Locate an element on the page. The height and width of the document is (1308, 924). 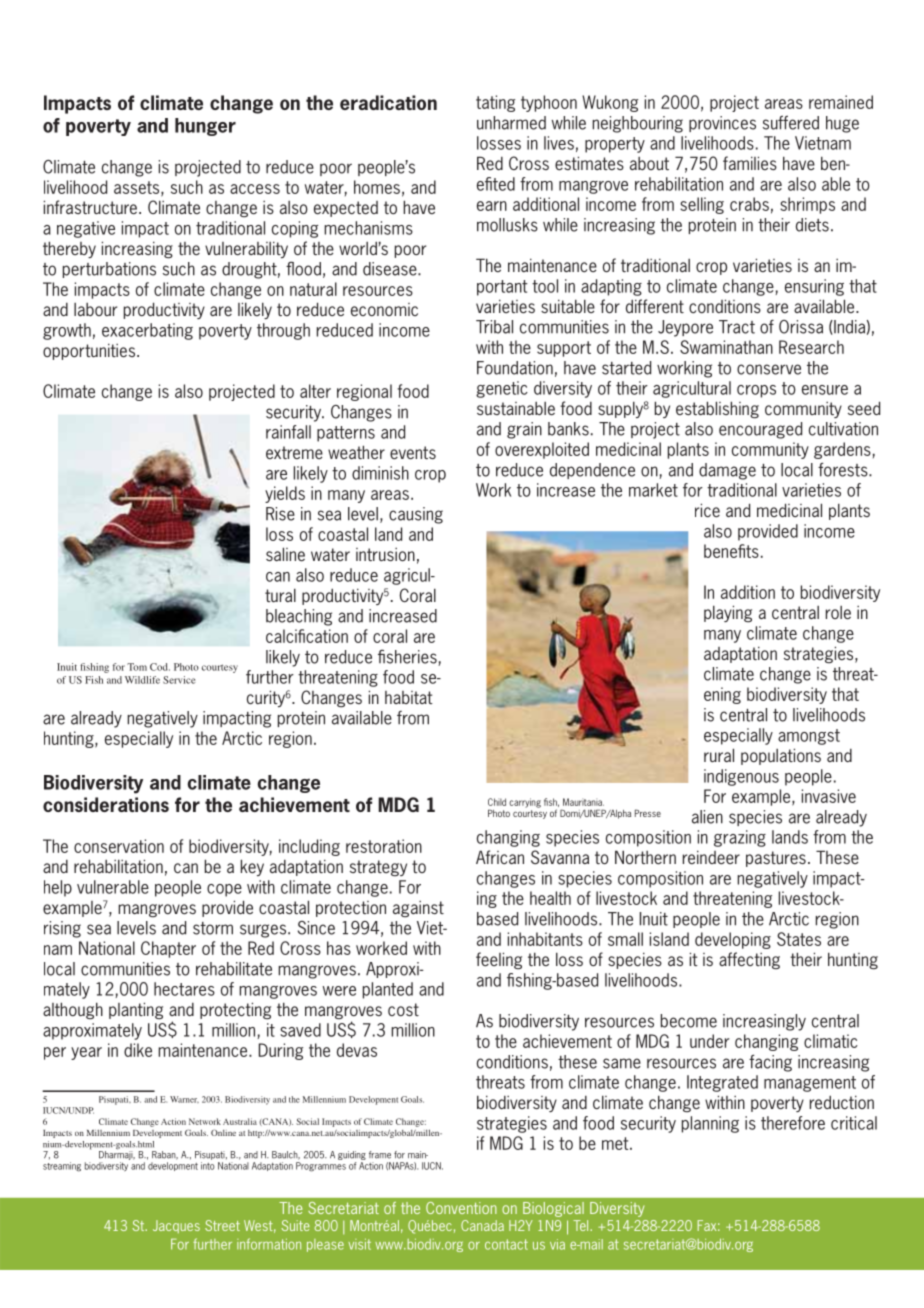
habitat is located at coordinates (409, 697).
